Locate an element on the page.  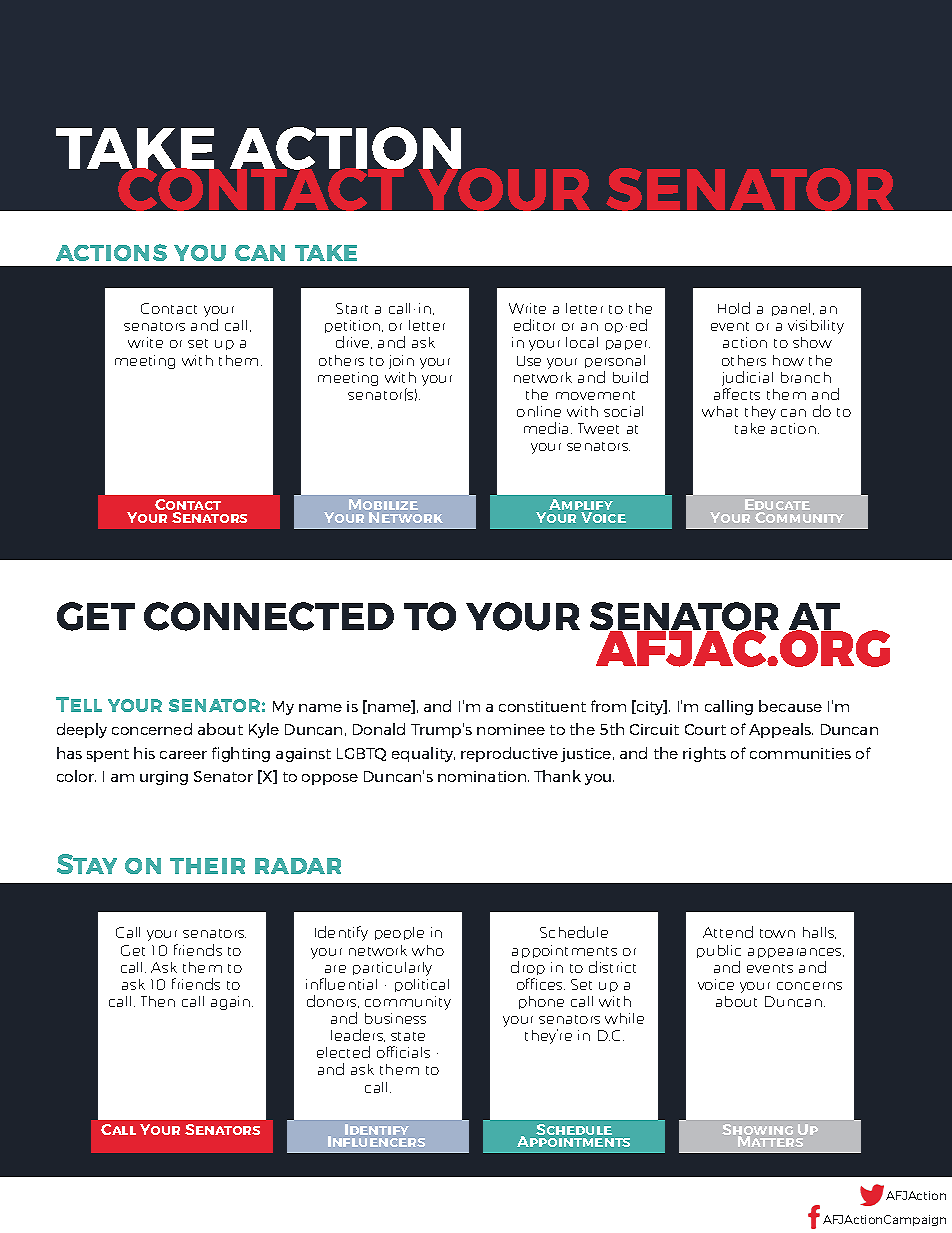
petition is located at coordinates (354, 328).
